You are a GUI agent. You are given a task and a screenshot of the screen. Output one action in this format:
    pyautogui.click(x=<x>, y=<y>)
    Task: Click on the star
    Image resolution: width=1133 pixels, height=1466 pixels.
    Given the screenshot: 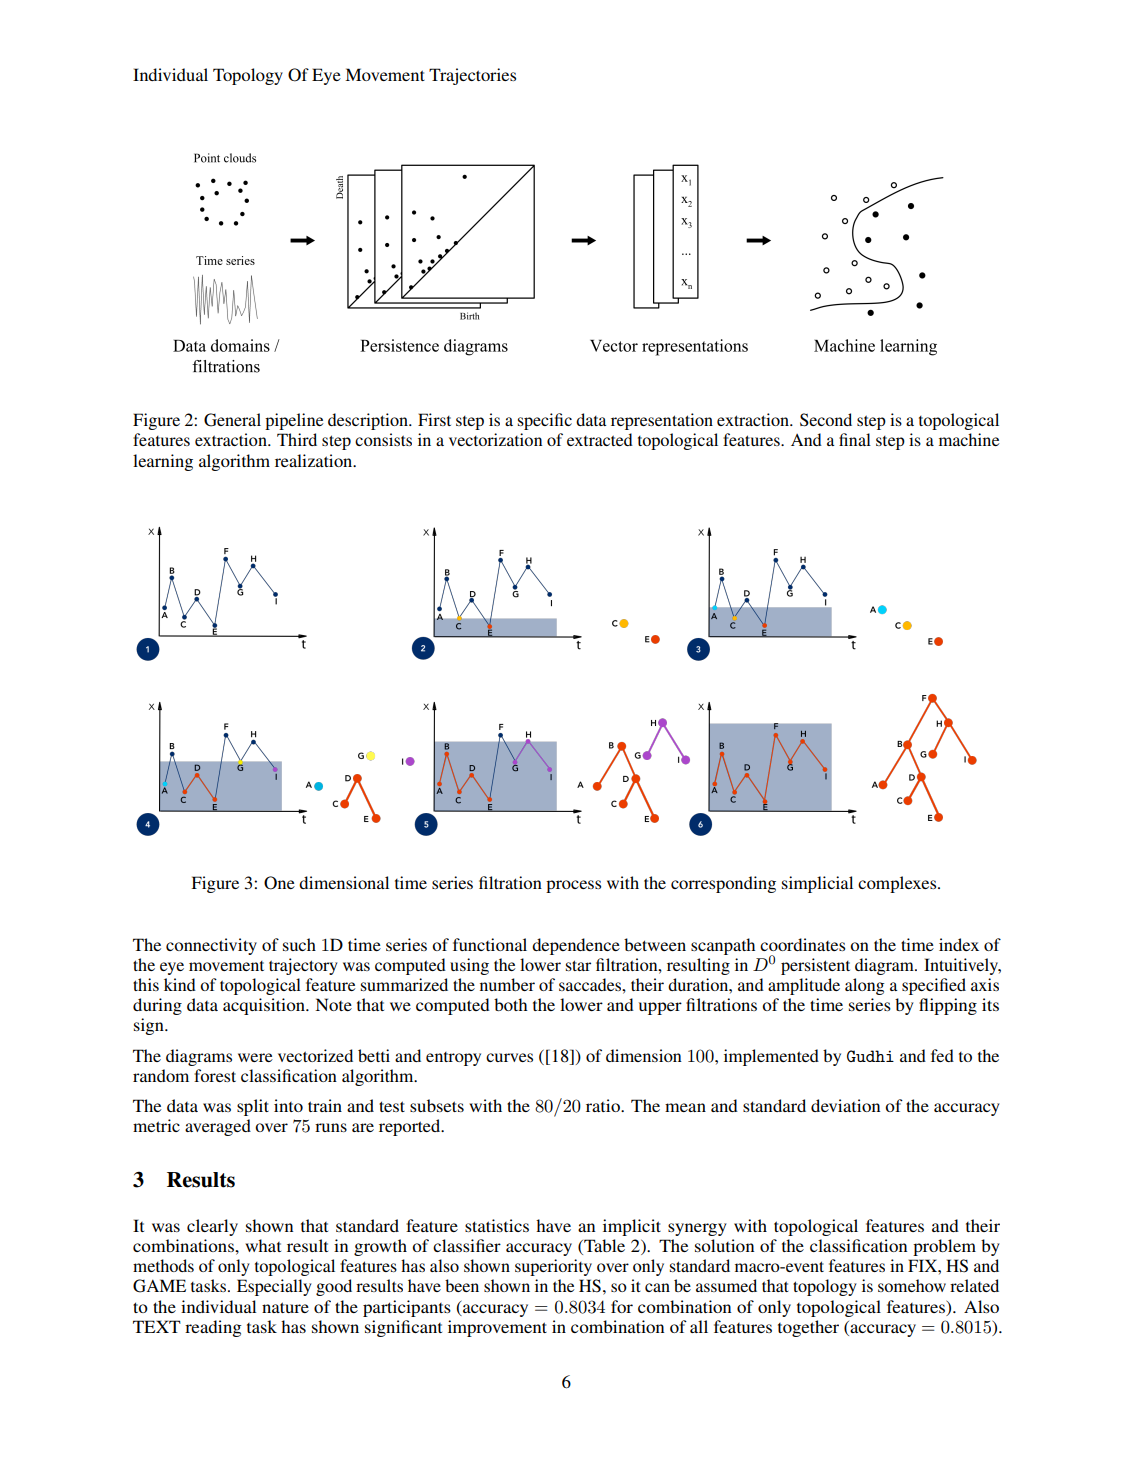 What is the action you would take?
    pyautogui.click(x=578, y=965)
